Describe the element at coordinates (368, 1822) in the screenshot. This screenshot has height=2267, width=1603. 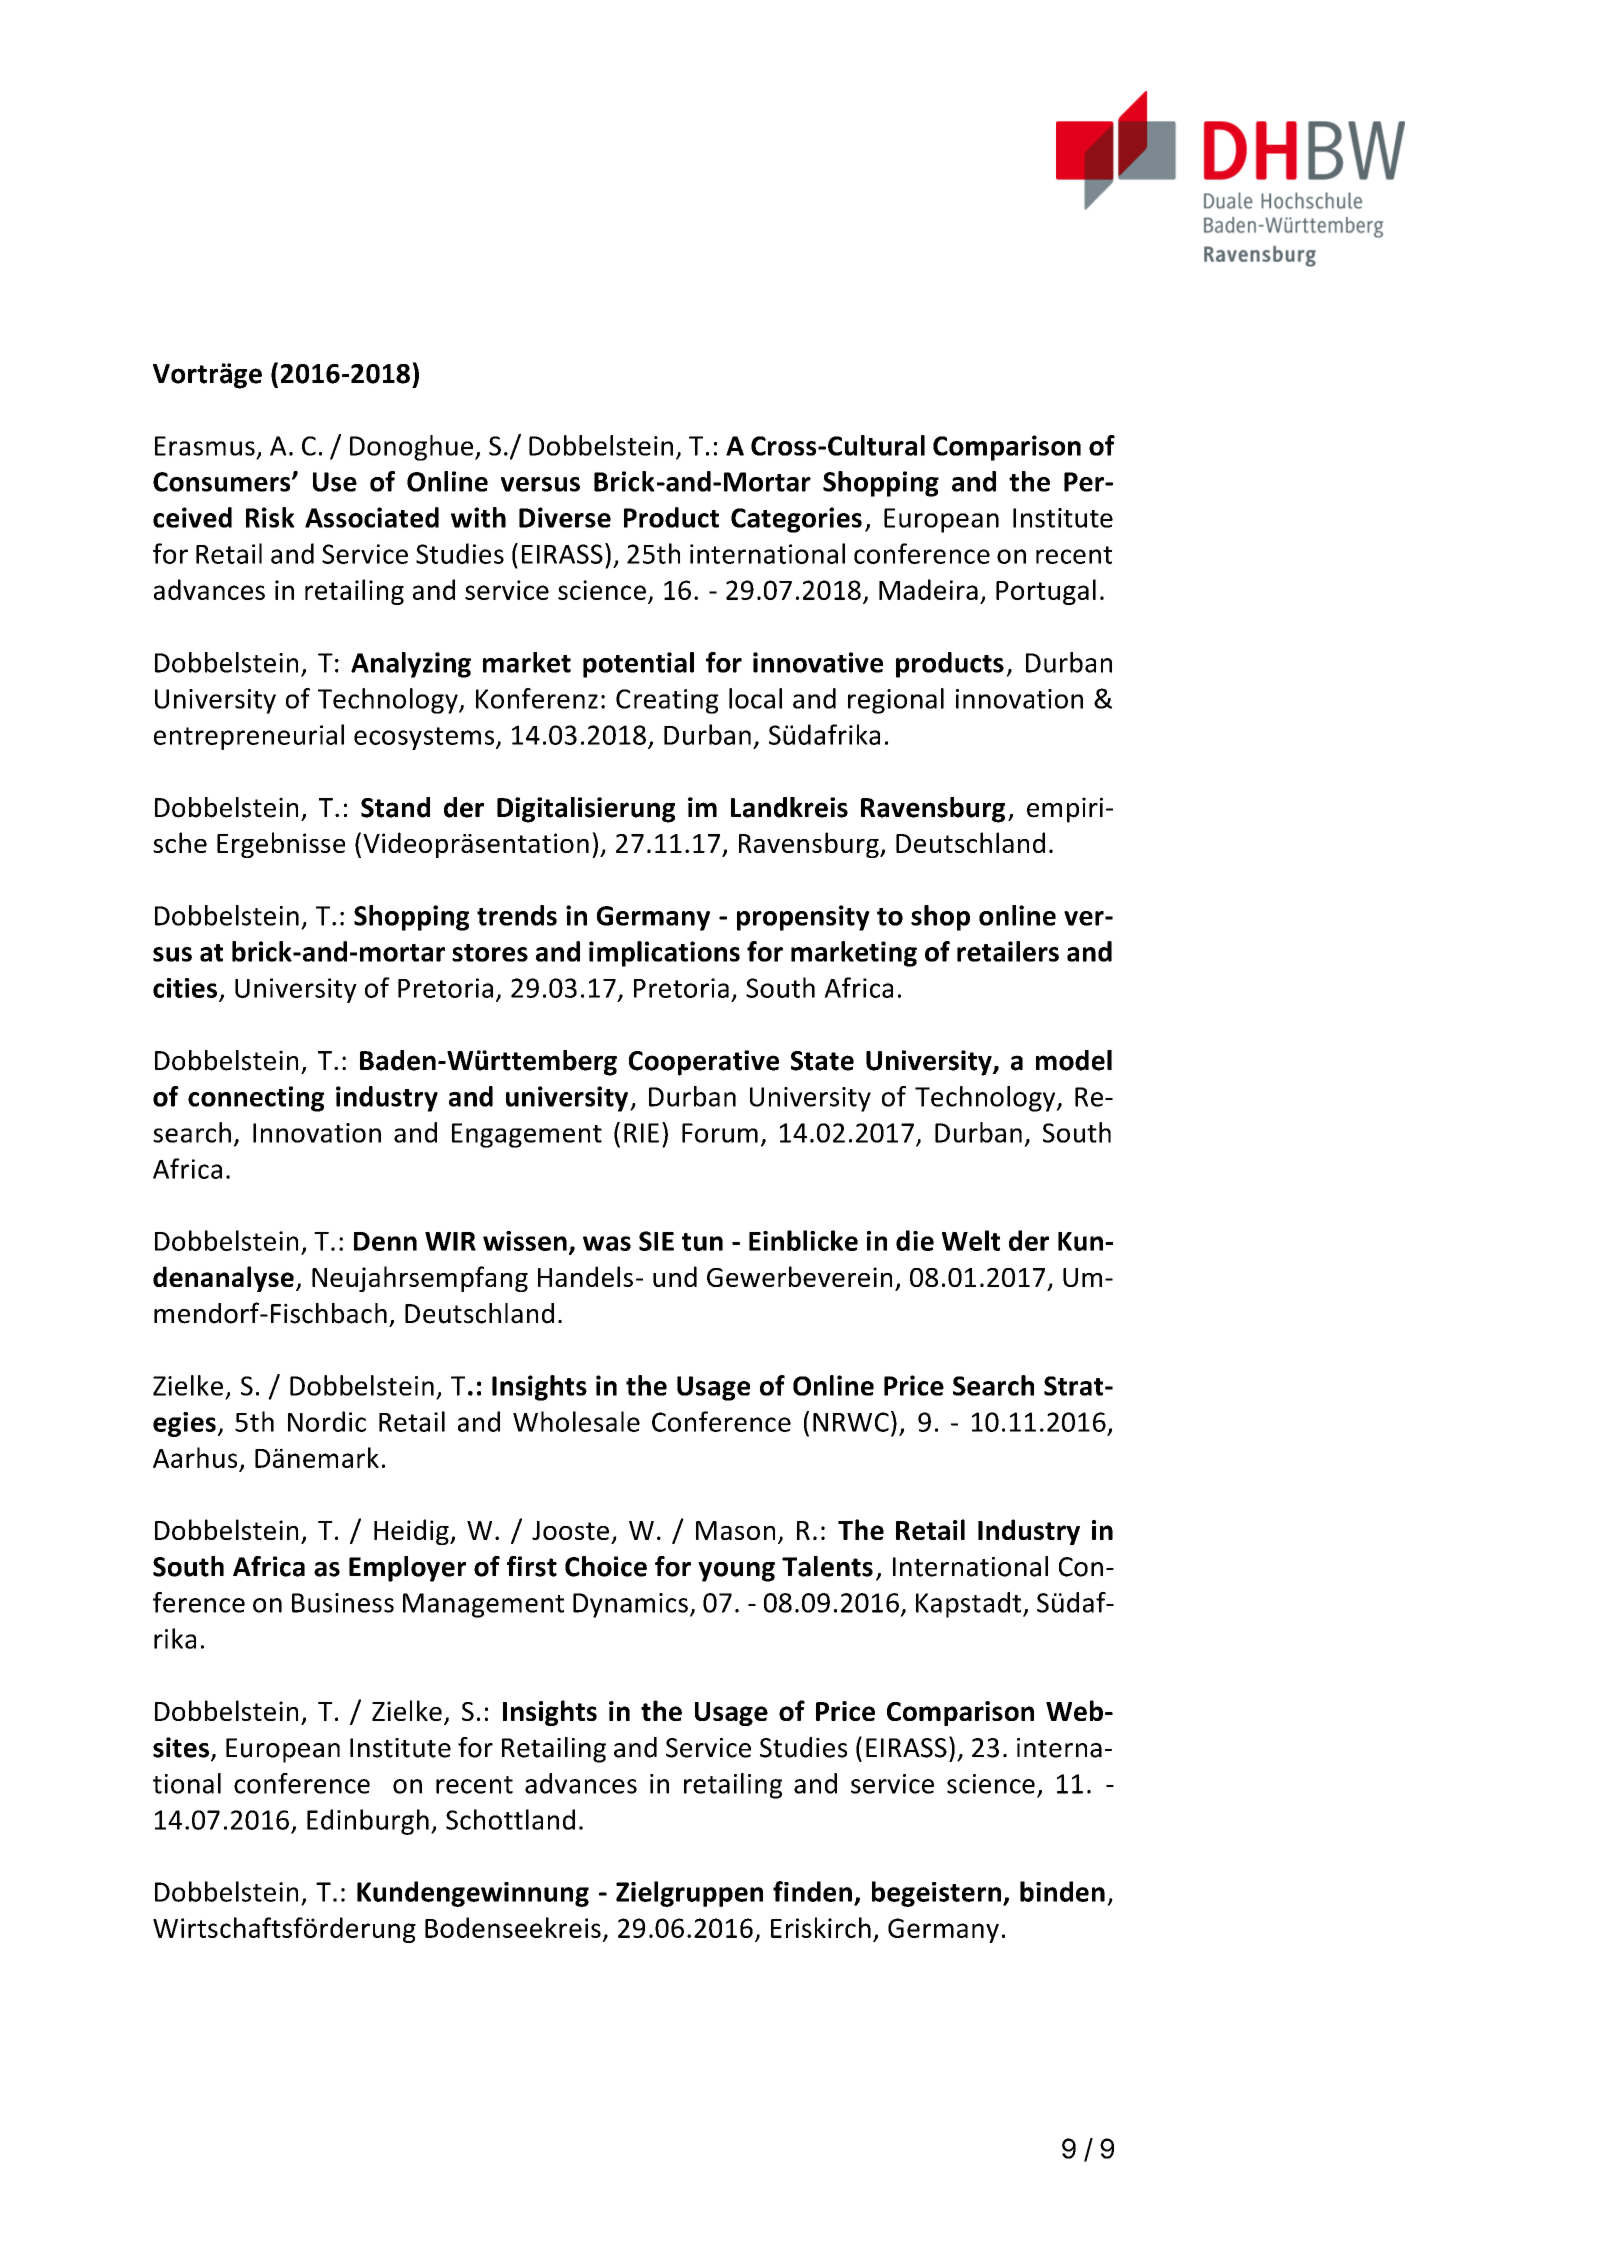
I see `Edinburgh` at that location.
